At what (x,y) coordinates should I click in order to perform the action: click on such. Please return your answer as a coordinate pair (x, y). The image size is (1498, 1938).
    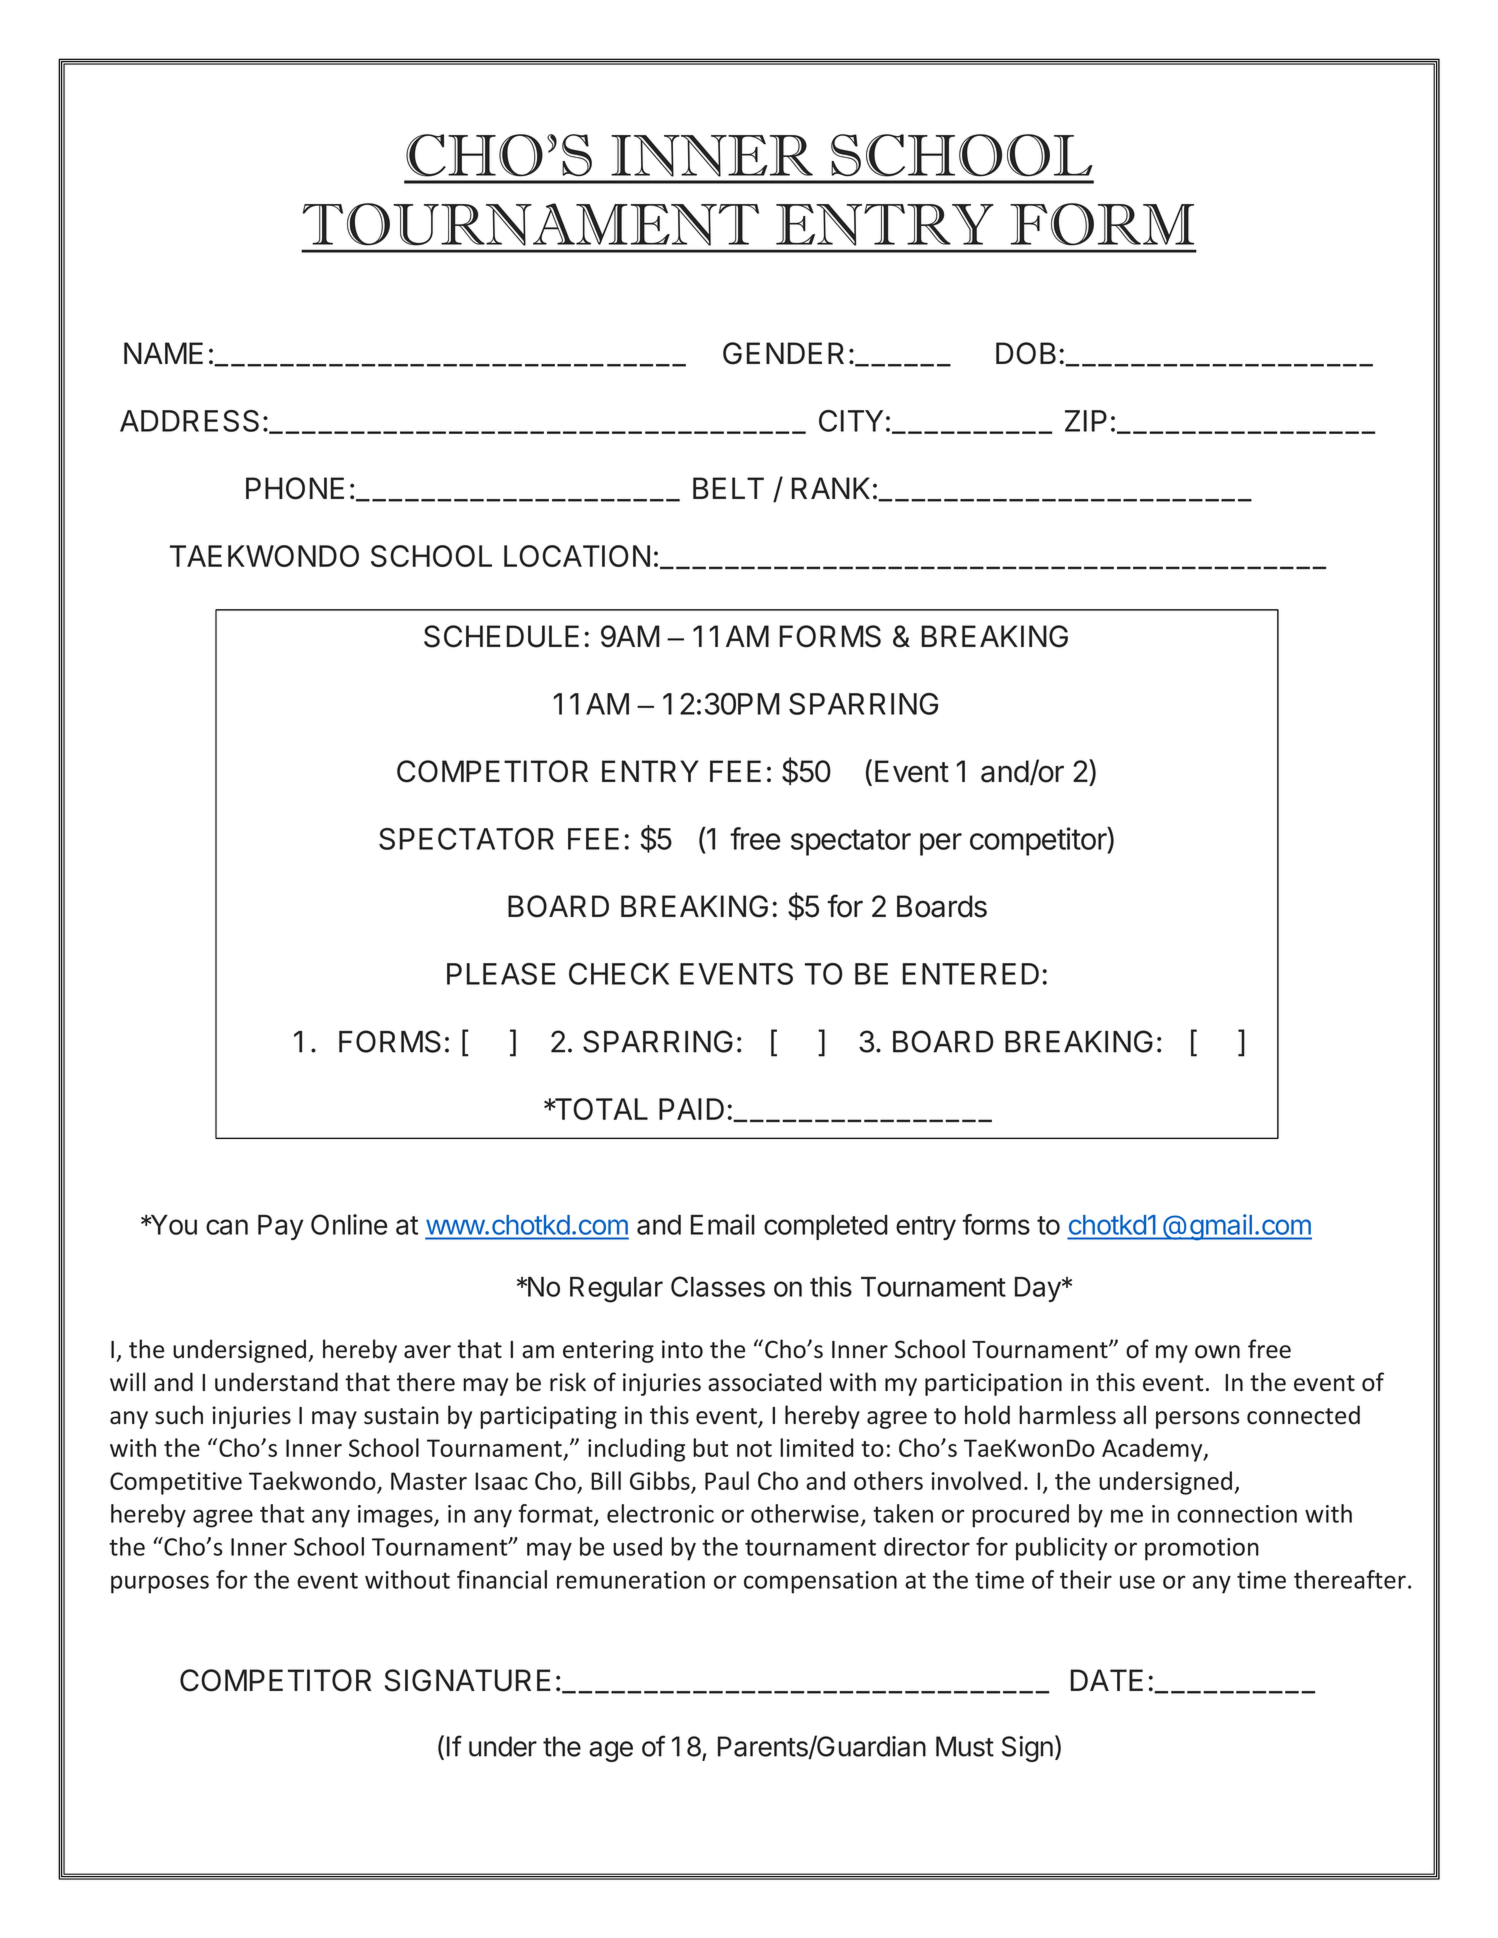
    Looking at the image, I should click on (179, 1415).
